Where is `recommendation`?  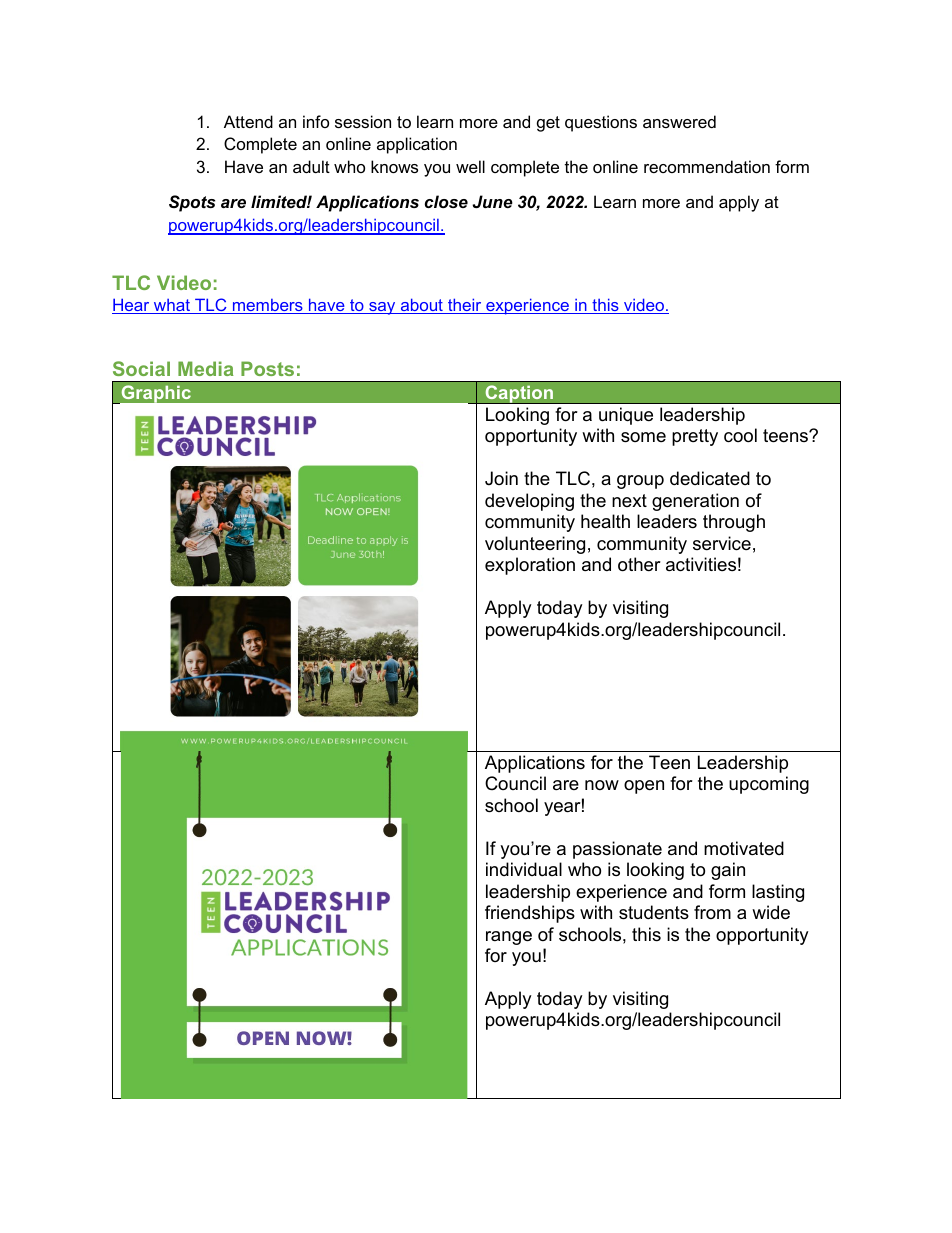 recommendation is located at coordinates (707, 166).
